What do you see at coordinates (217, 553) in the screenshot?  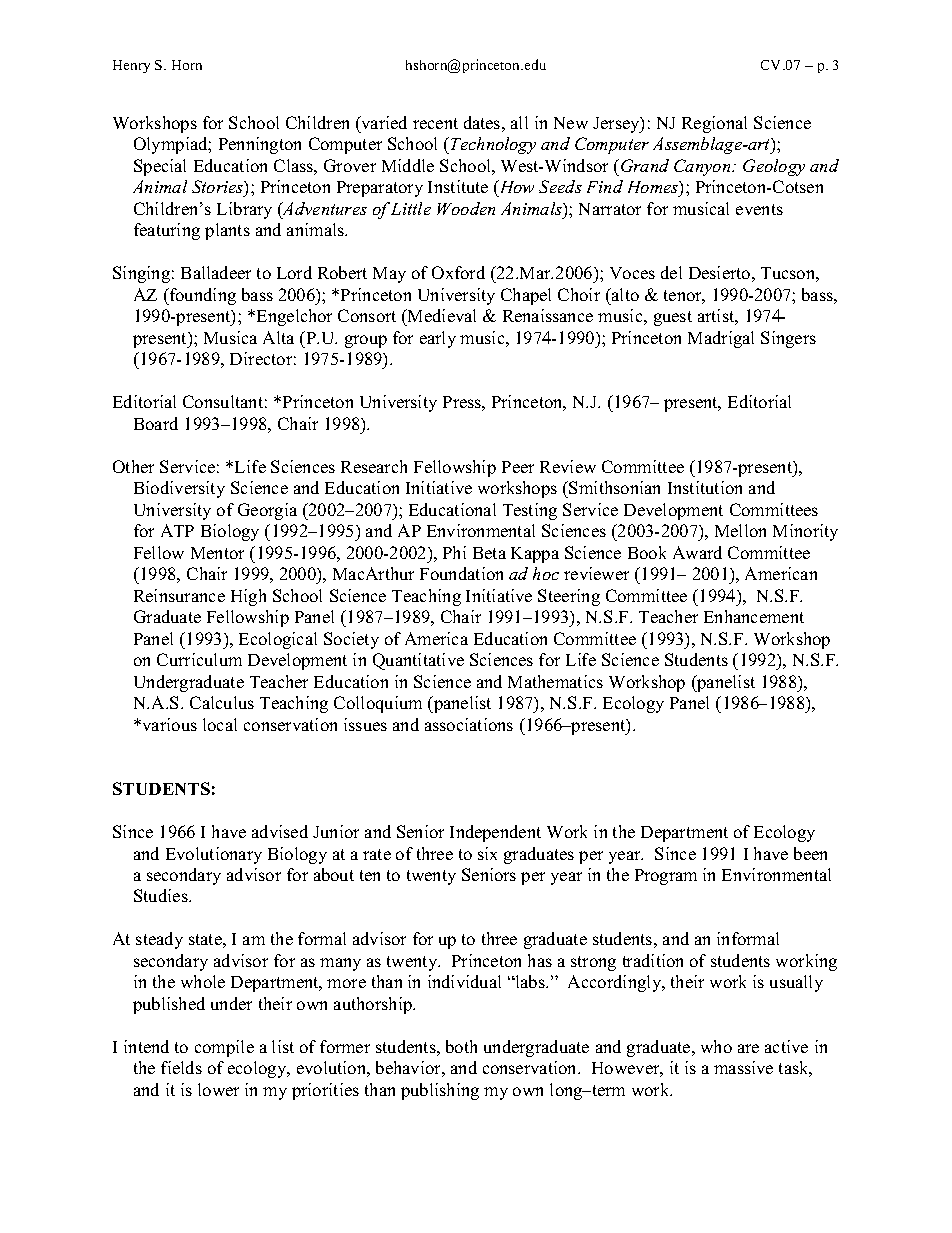 I see `Mentor` at bounding box center [217, 553].
